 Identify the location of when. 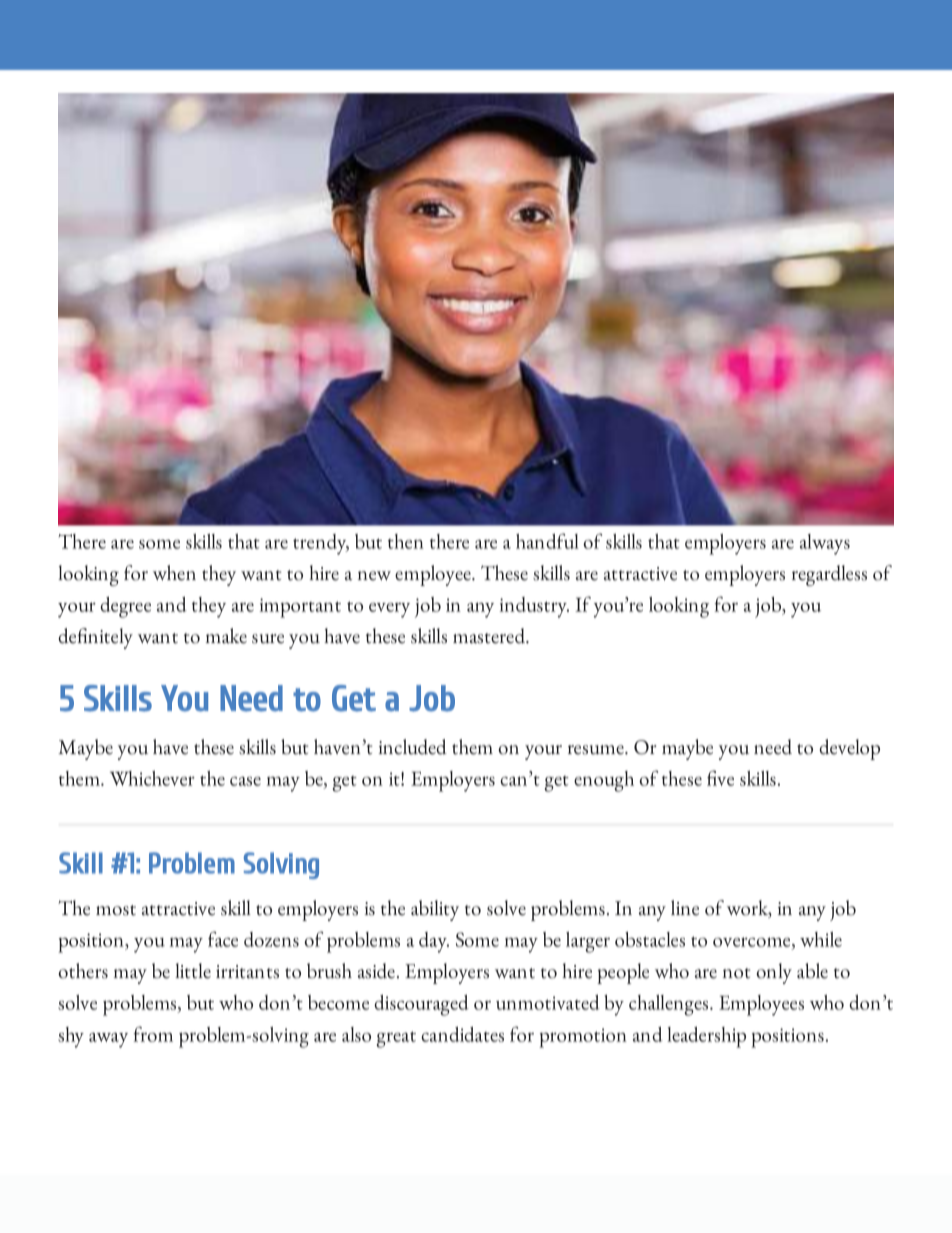
(174, 573).
